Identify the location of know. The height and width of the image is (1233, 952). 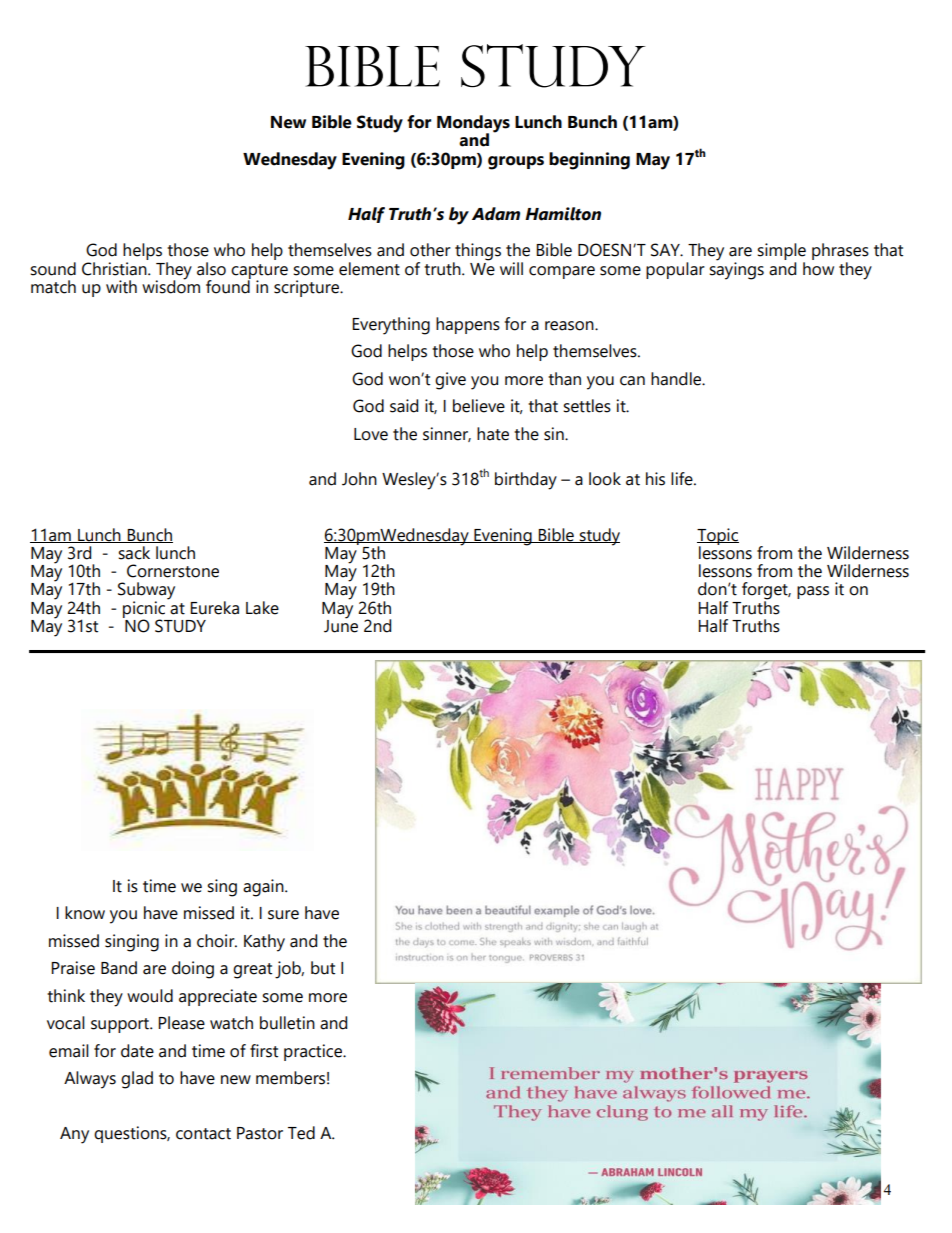
(85, 913).
